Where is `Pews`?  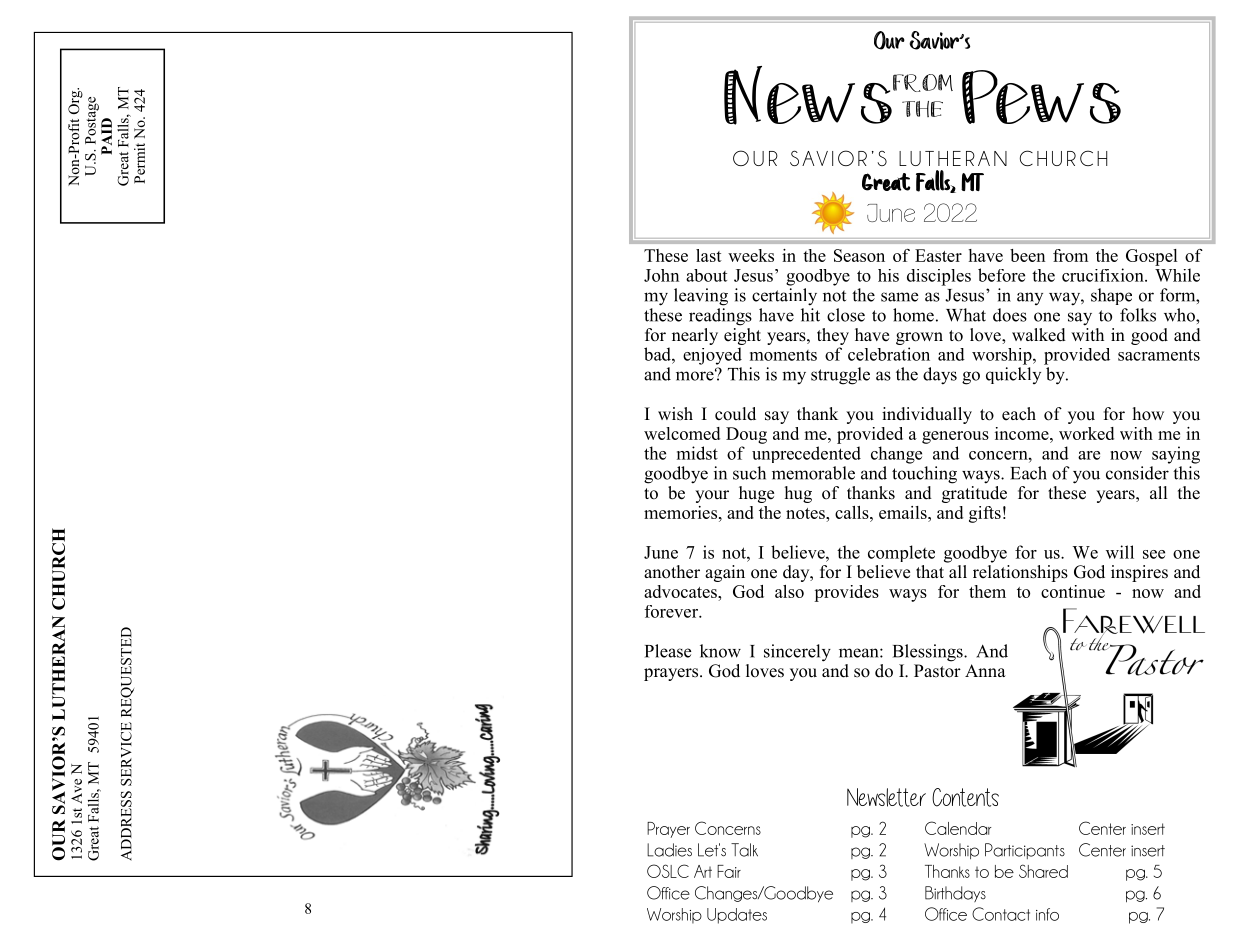 Pews is located at coordinates (1041, 97).
